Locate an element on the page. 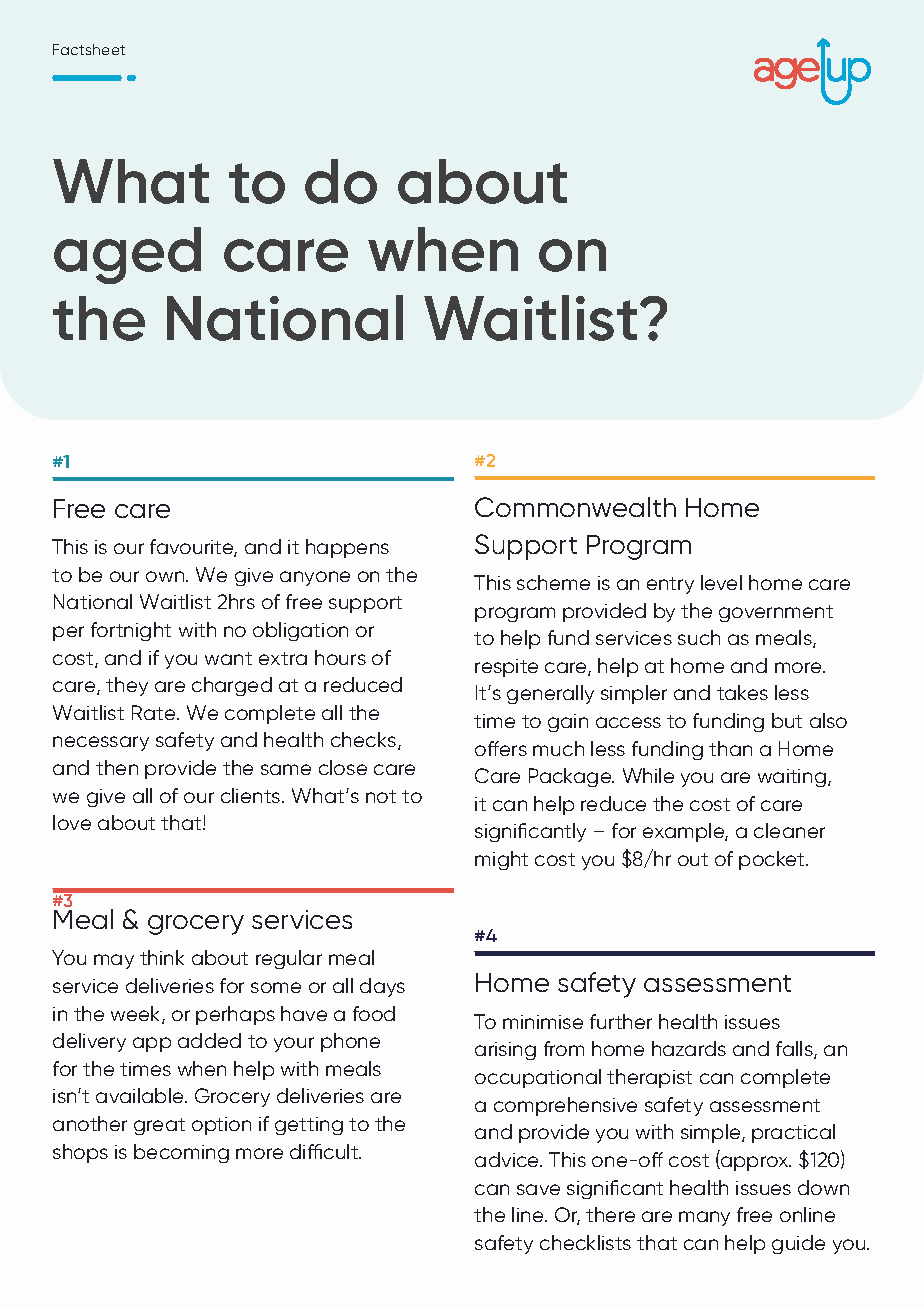  entry is located at coordinates (670, 585).
